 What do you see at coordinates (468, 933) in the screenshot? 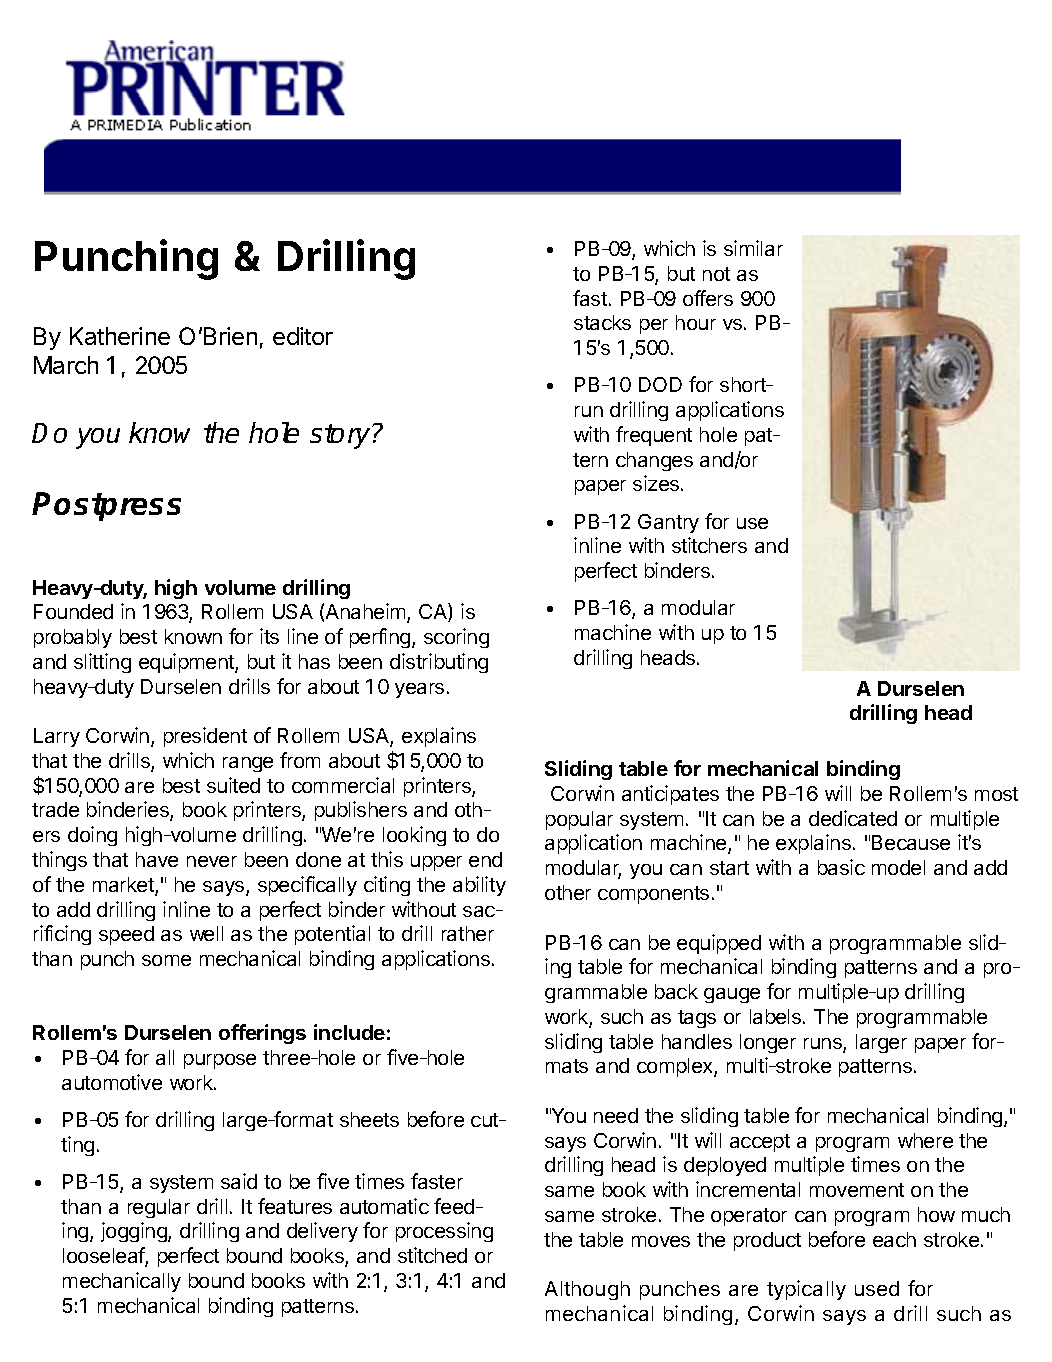
I see `rather` at bounding box center [468, 933].
